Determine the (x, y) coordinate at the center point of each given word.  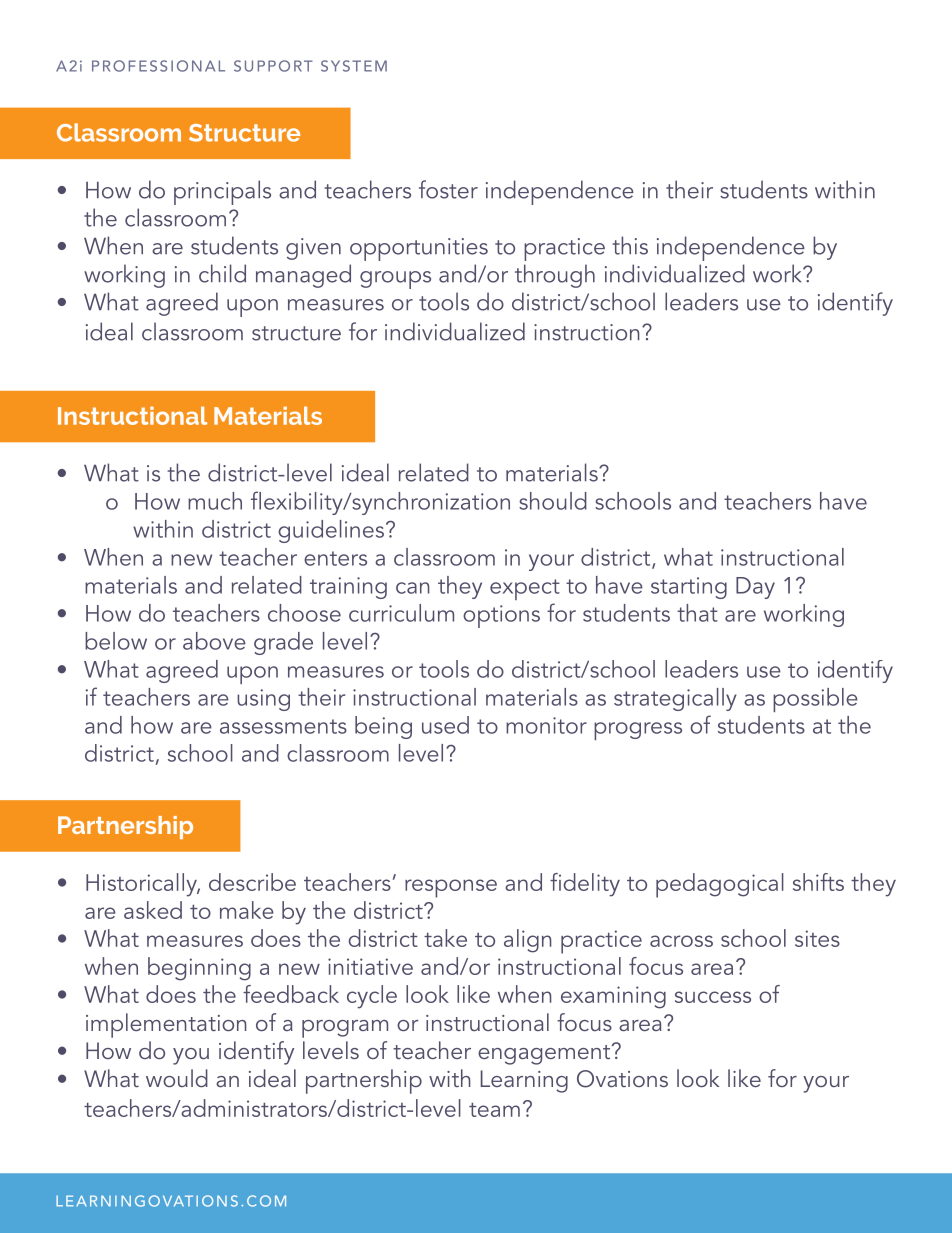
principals (222, 192)
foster (448, 189)
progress (638, 731)
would (177, 1078)
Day (755, 588)
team (494, 1110)
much (215, 501)
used (445, 725)
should (553, 501)
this (630, 245)
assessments (283, 726)
